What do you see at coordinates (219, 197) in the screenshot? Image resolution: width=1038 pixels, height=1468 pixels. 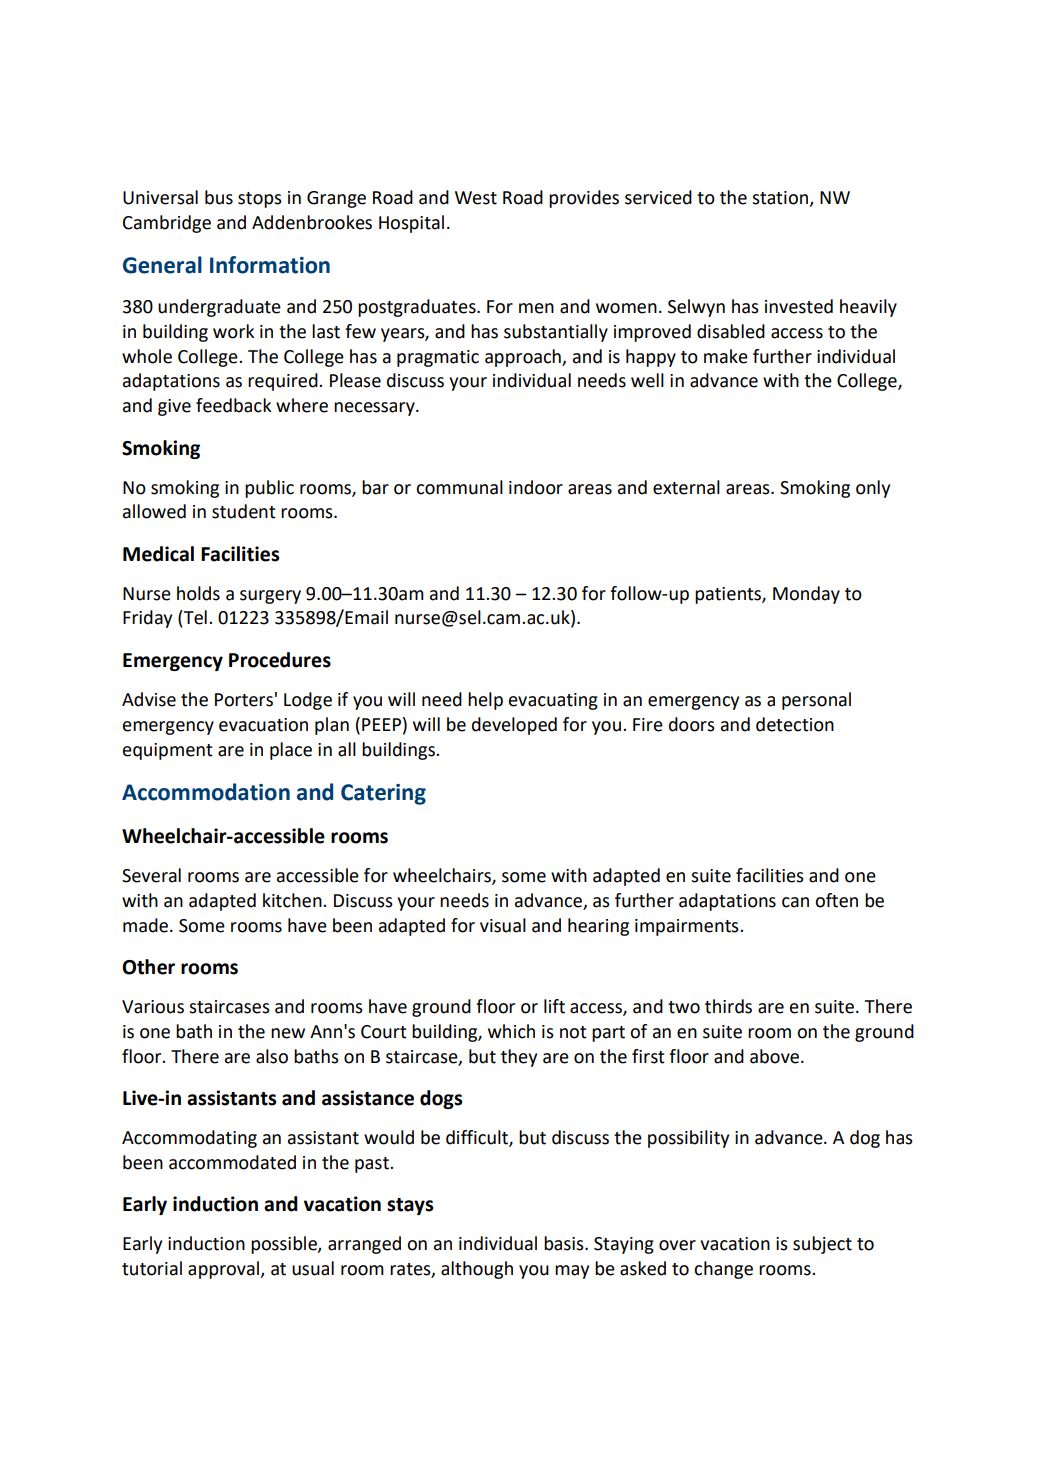 I see `bus` at bounding box center [219, 197].
